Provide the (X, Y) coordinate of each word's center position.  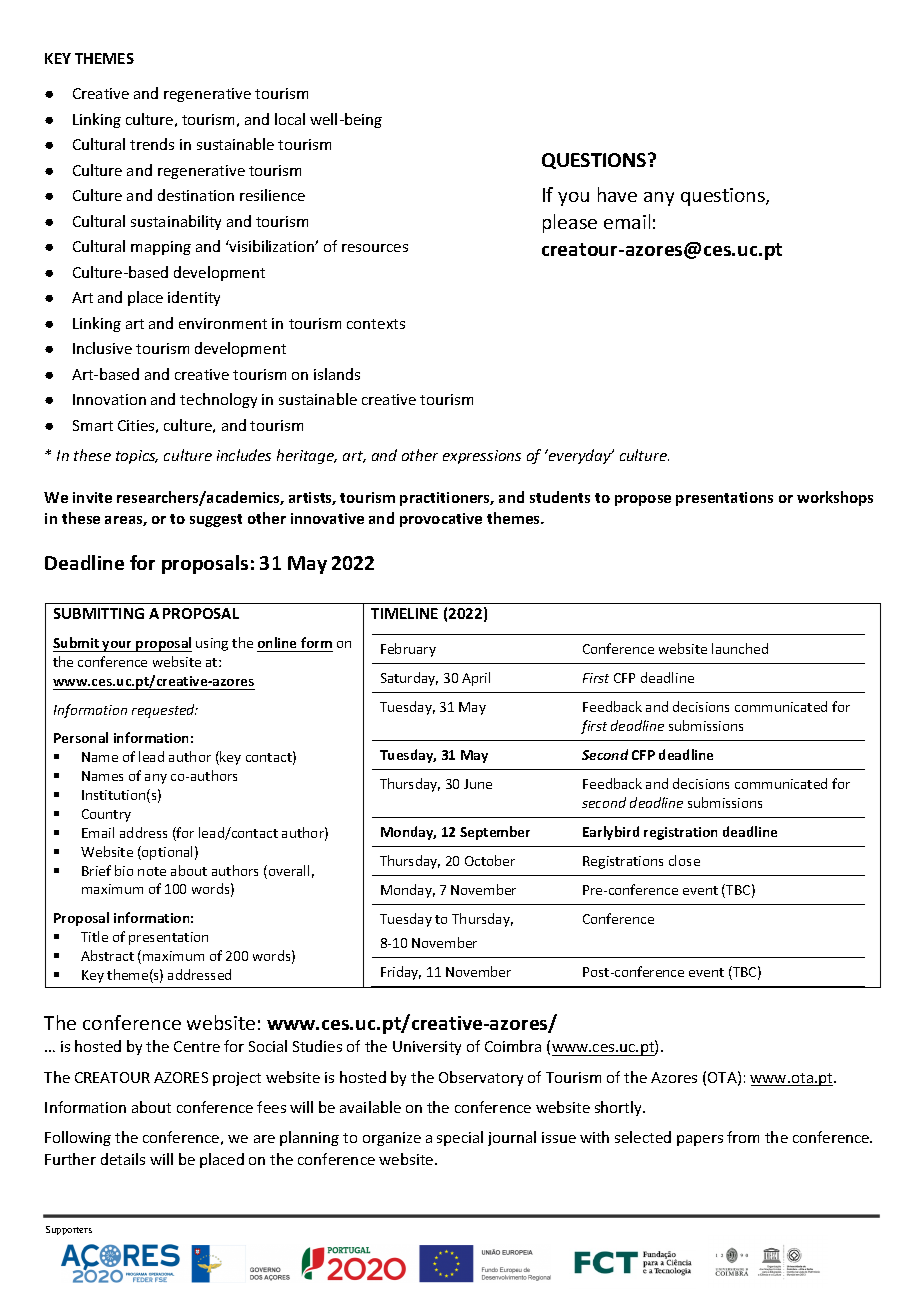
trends (152, 144)
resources (375, 248)
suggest (216, 520)
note (152, 871)
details (123, 1159)
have (617, 194)
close (684, 860)
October (490, 860)
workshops (835, 498)
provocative (441, 520)
